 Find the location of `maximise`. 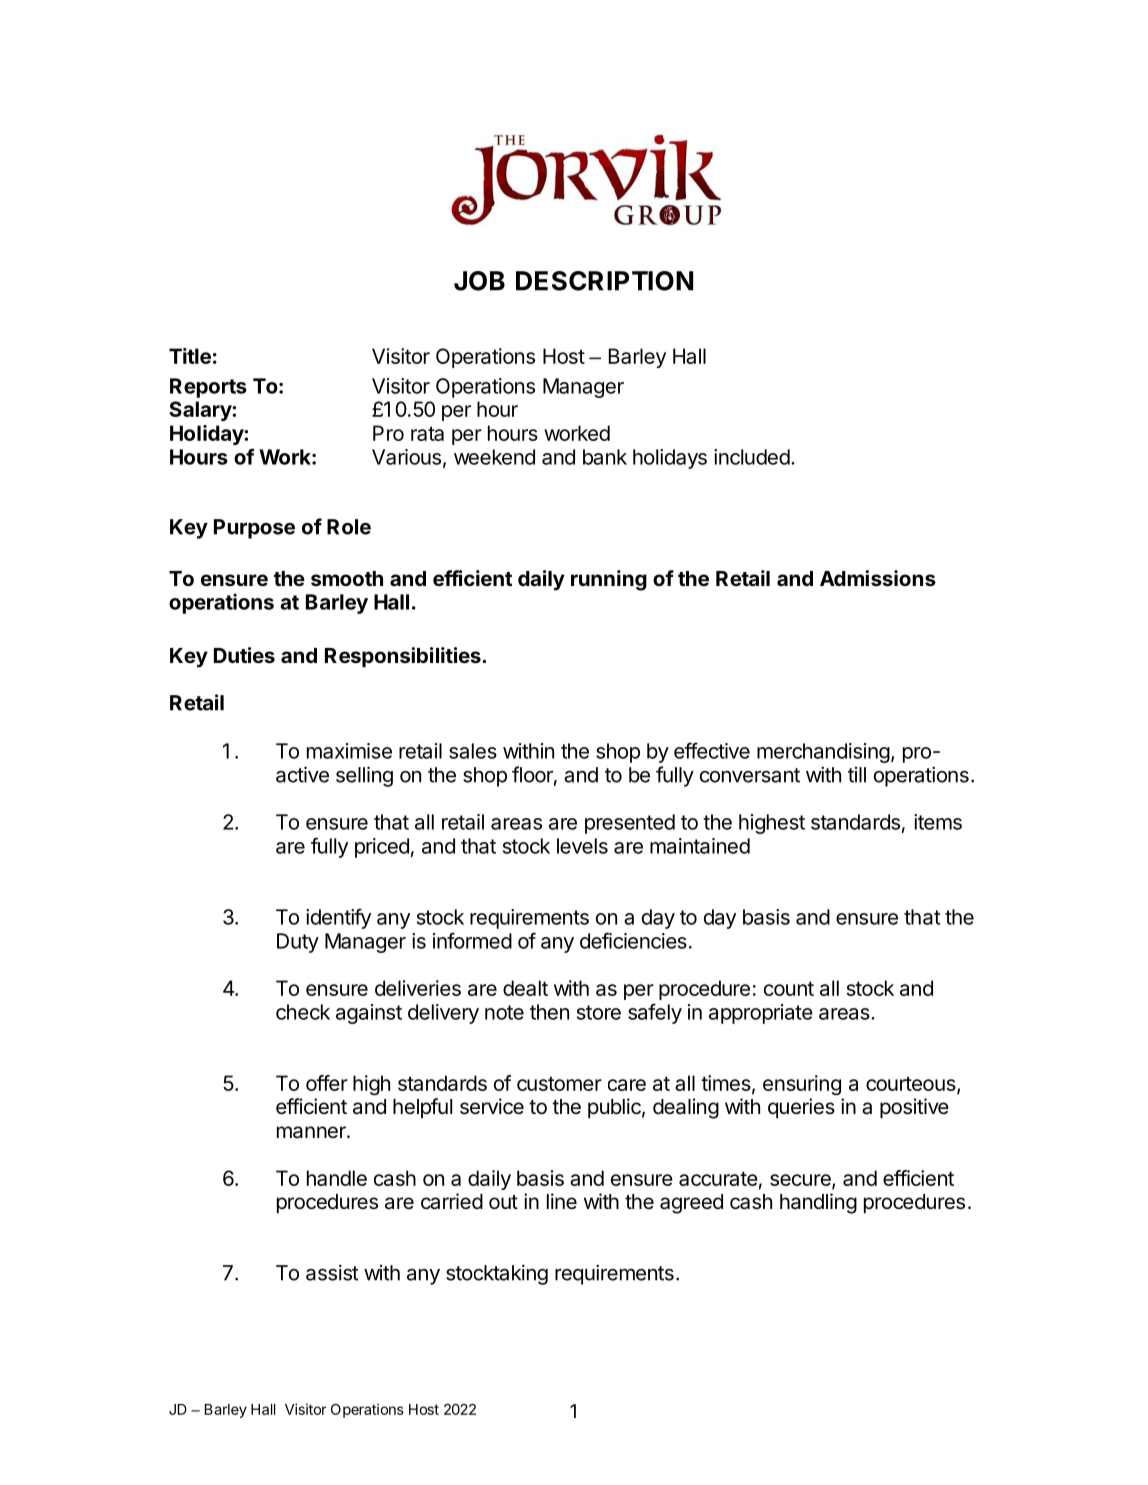

maximise is located at coordinates (349, 751).
